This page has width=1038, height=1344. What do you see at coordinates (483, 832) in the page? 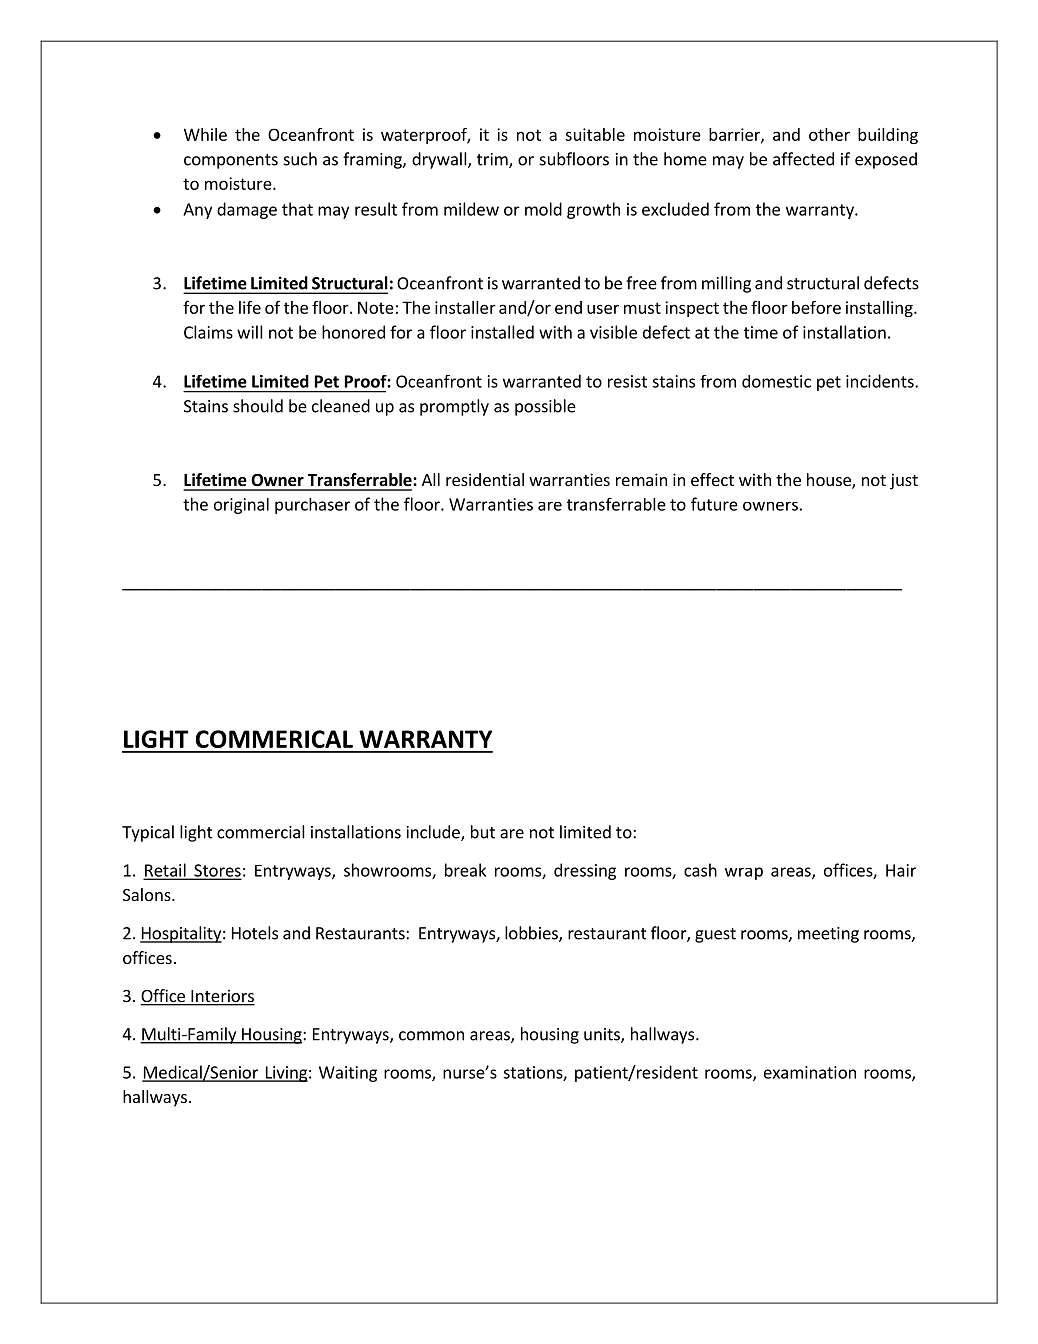
I see `but` at bounding box center [483, 832].
